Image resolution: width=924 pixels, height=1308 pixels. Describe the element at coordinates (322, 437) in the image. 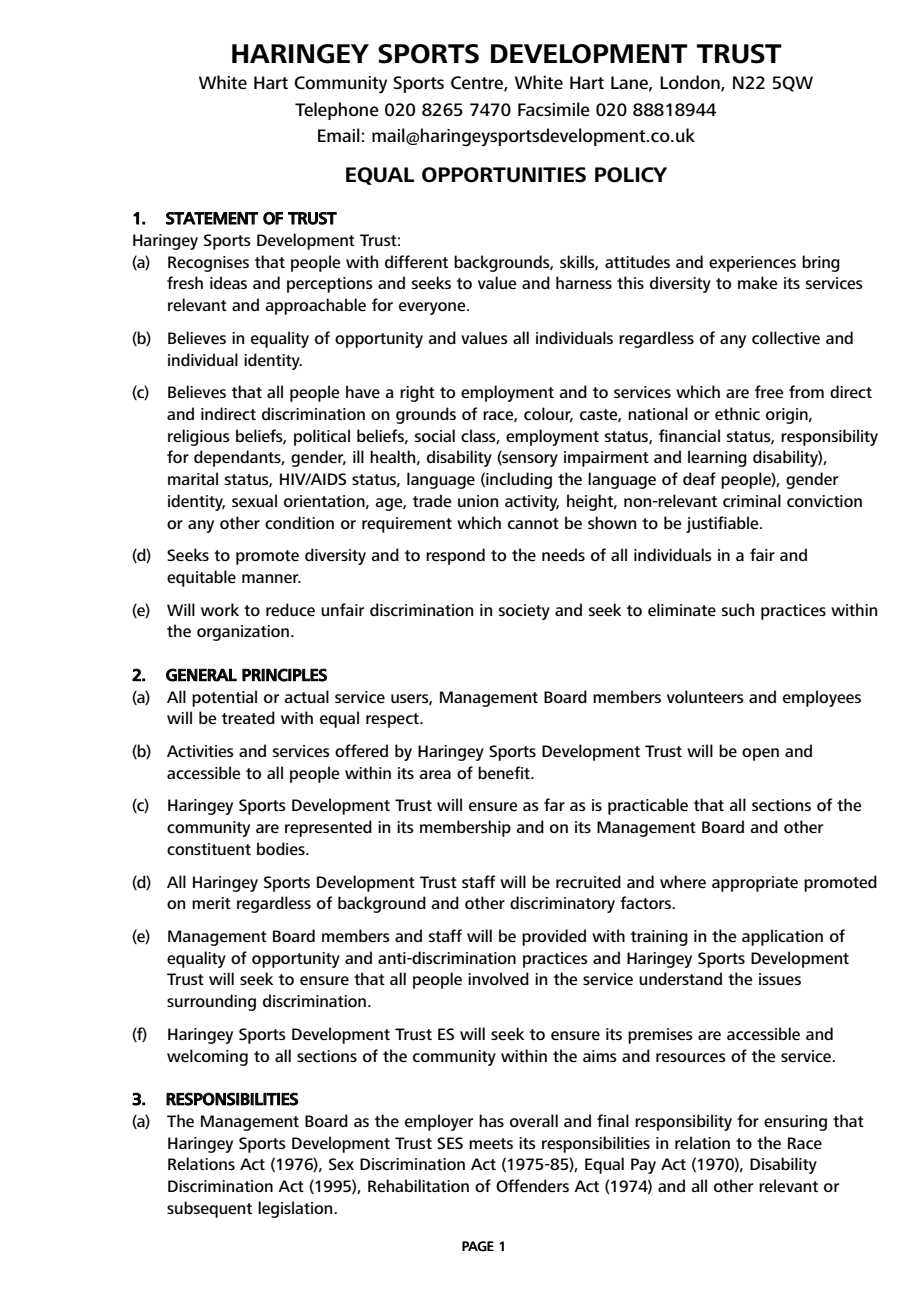

I see `political` at that location.
